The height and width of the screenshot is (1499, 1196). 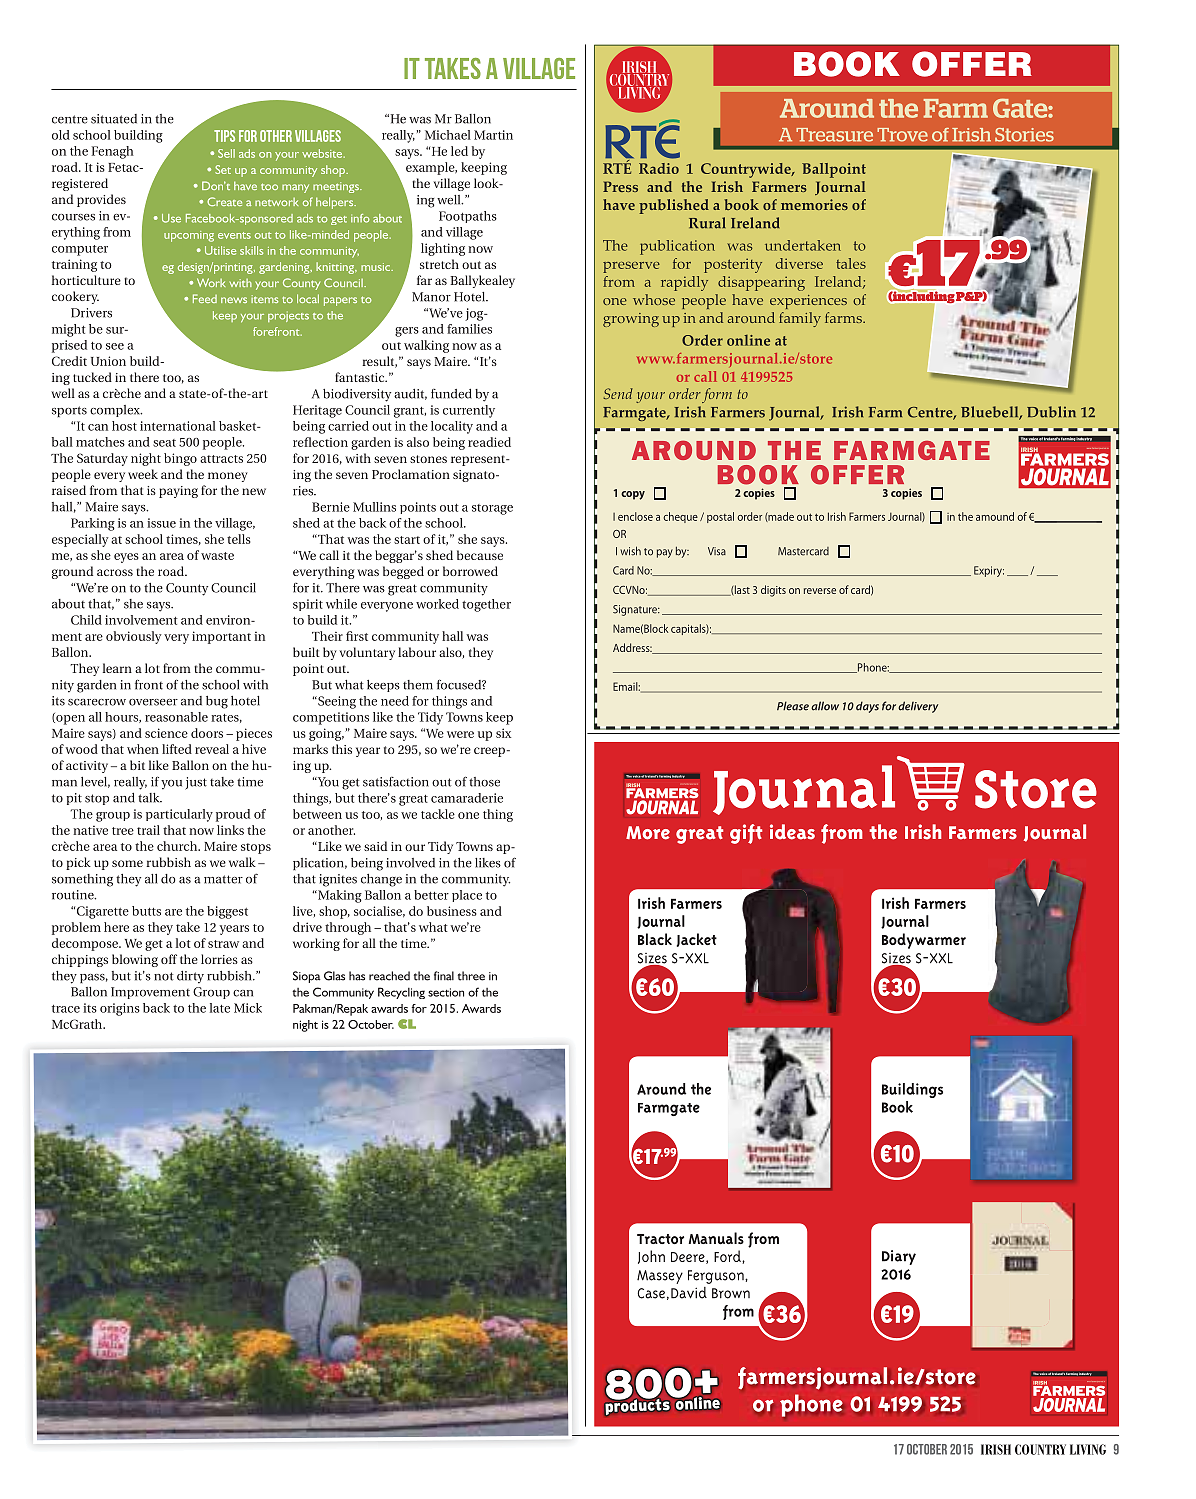 What do you see at coordinates (899, 1257) in the screenshot?
I see `Diary` at bounding box center [899, 1257].
